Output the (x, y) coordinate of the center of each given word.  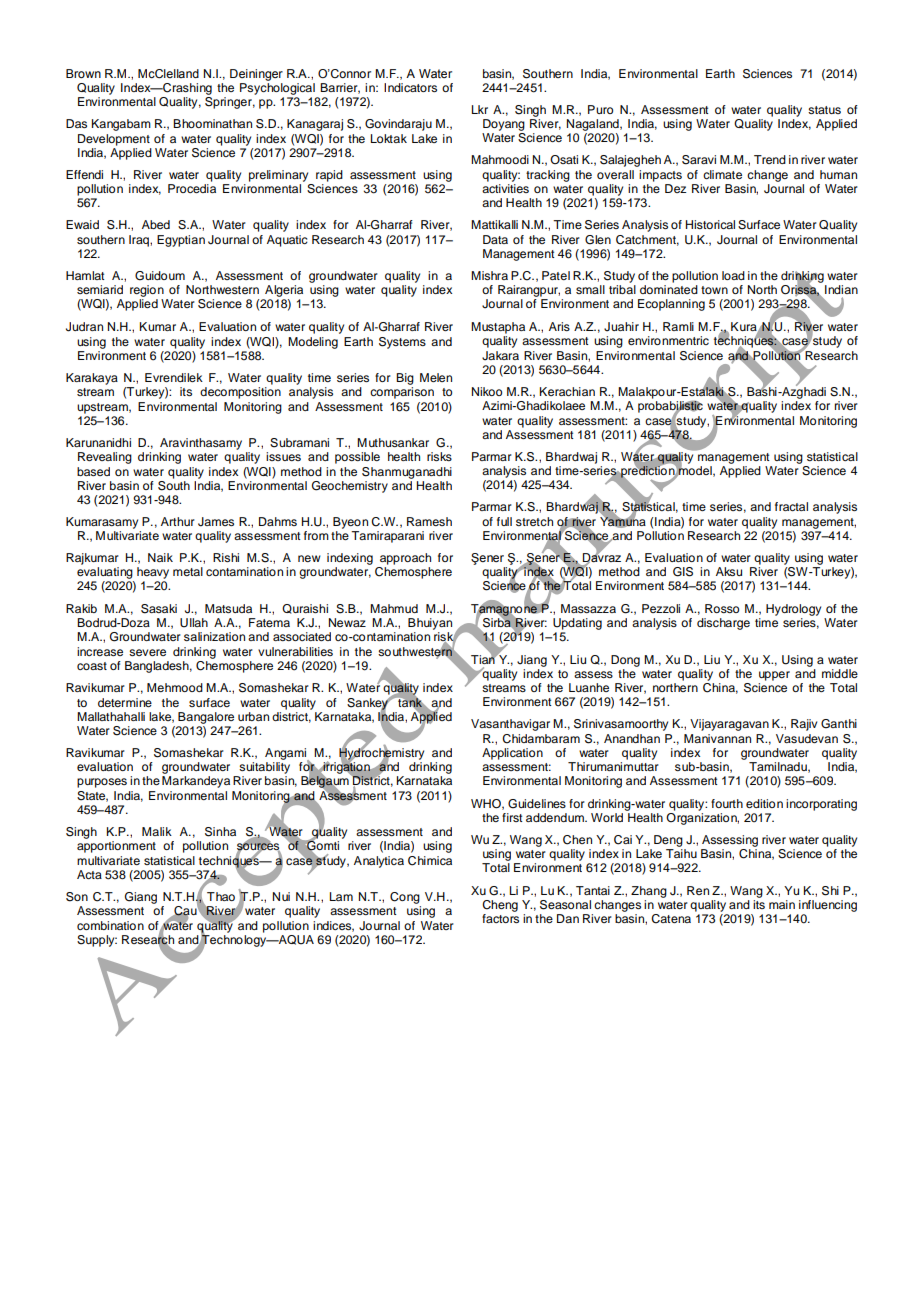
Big (405, 379)
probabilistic (670, 408)
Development (114, 140)
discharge (723, 624)
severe (147, 652)
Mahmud (394, 608)
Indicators (410, 87)
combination (110, 925)
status (824, 110)
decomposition (240, 393)
